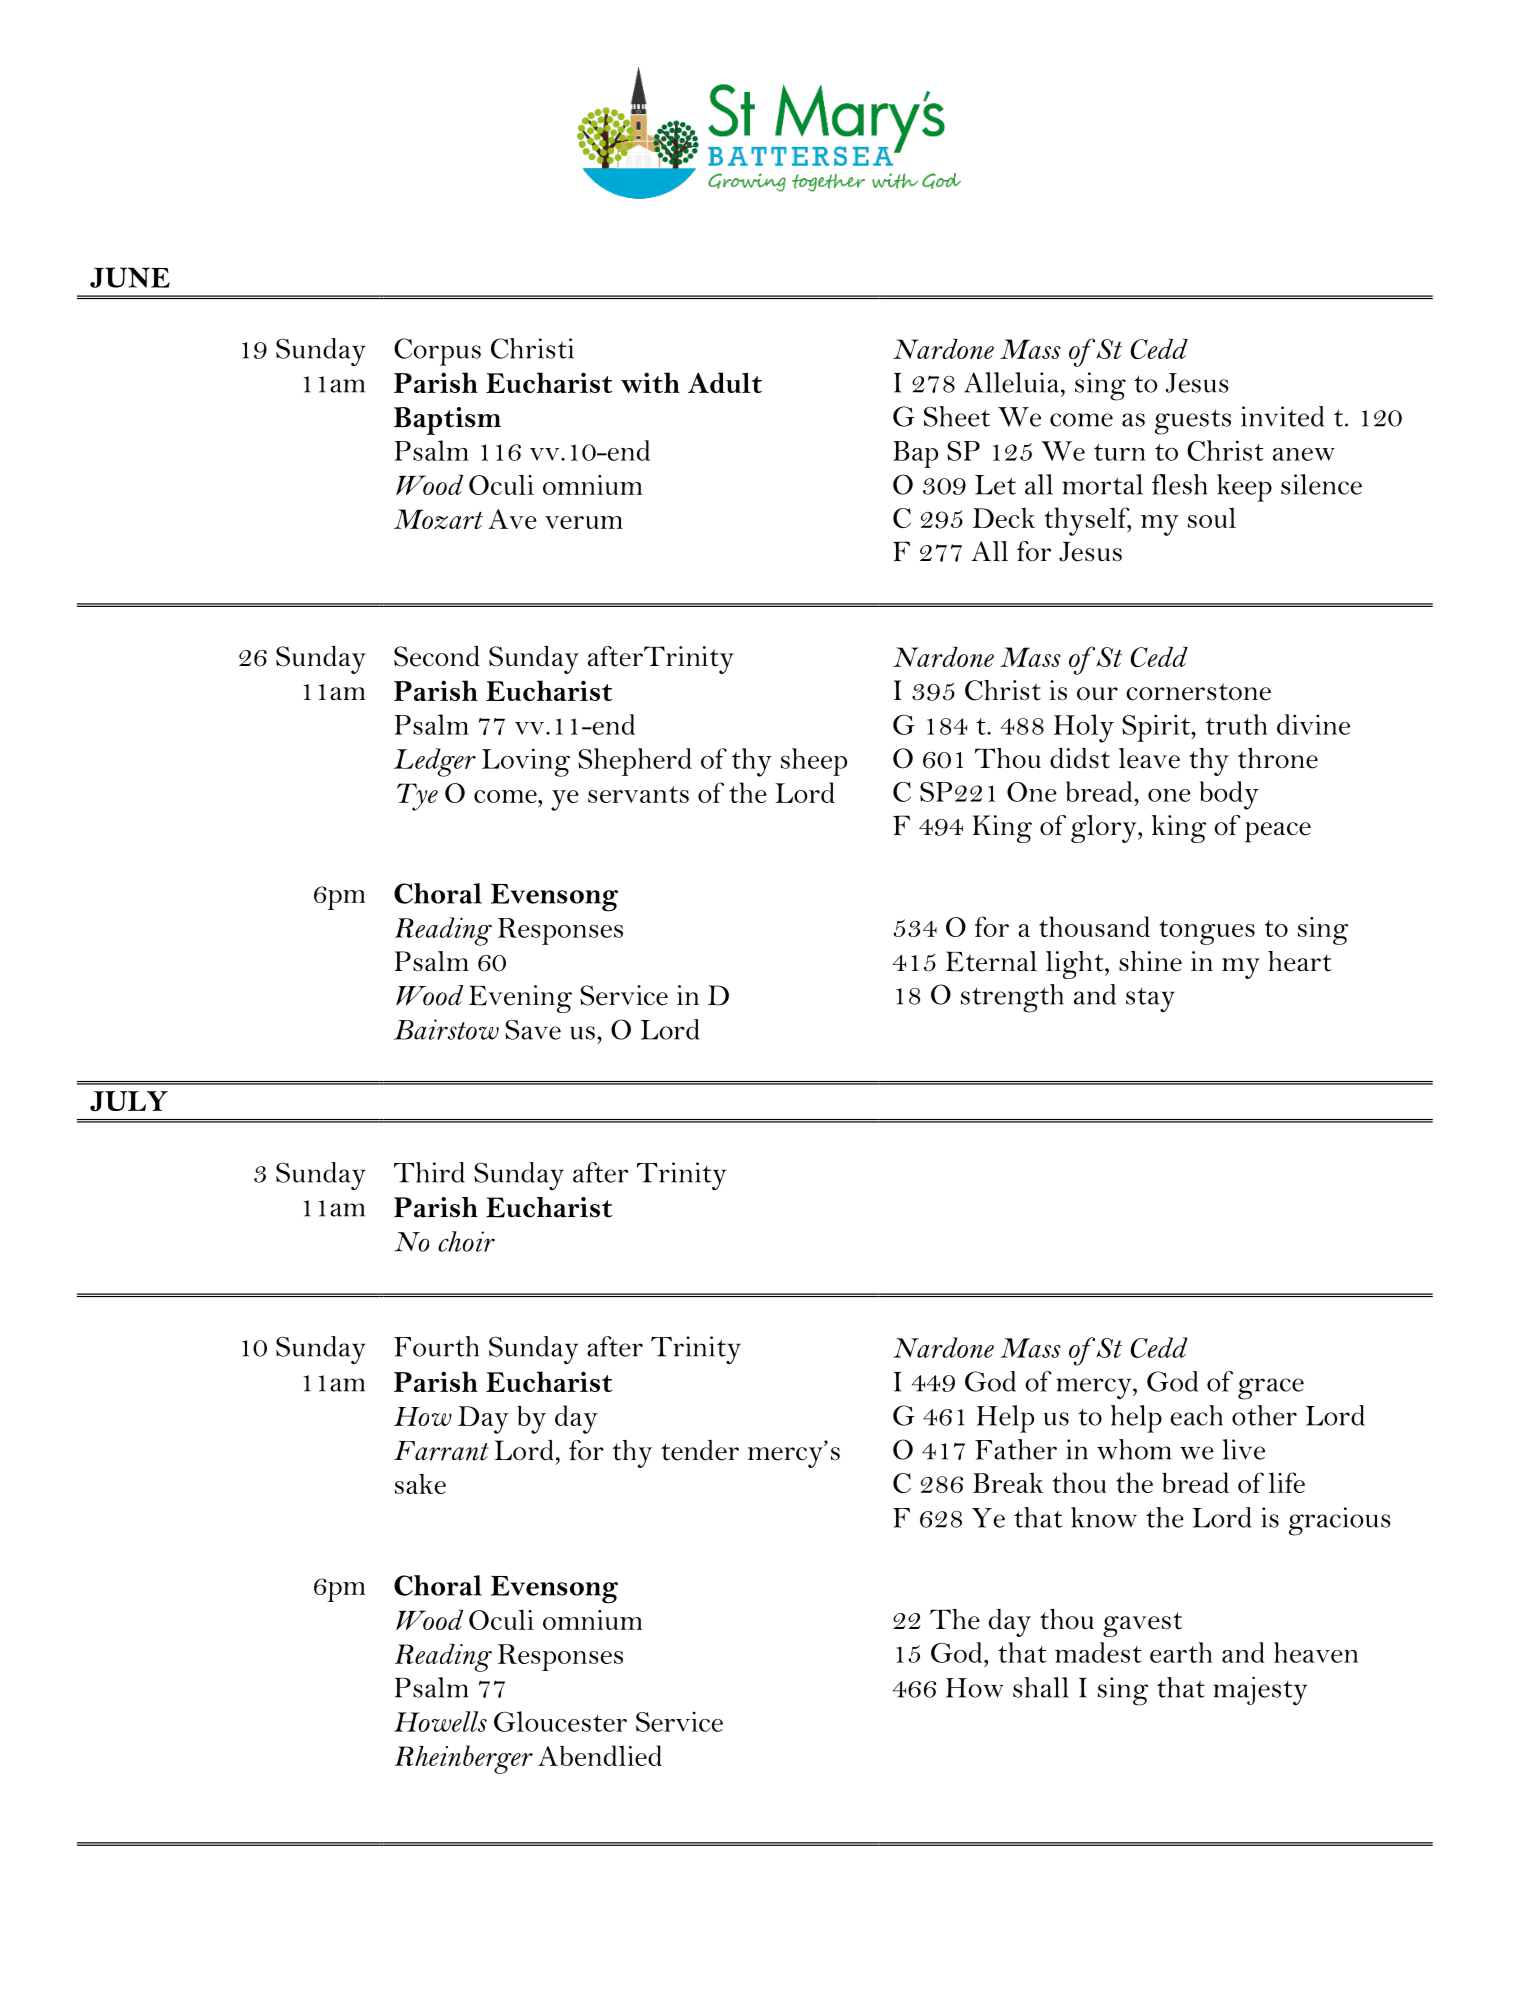 This screenshot has height=1990, width=1538. I want to click on Second, so click(437, 656).
